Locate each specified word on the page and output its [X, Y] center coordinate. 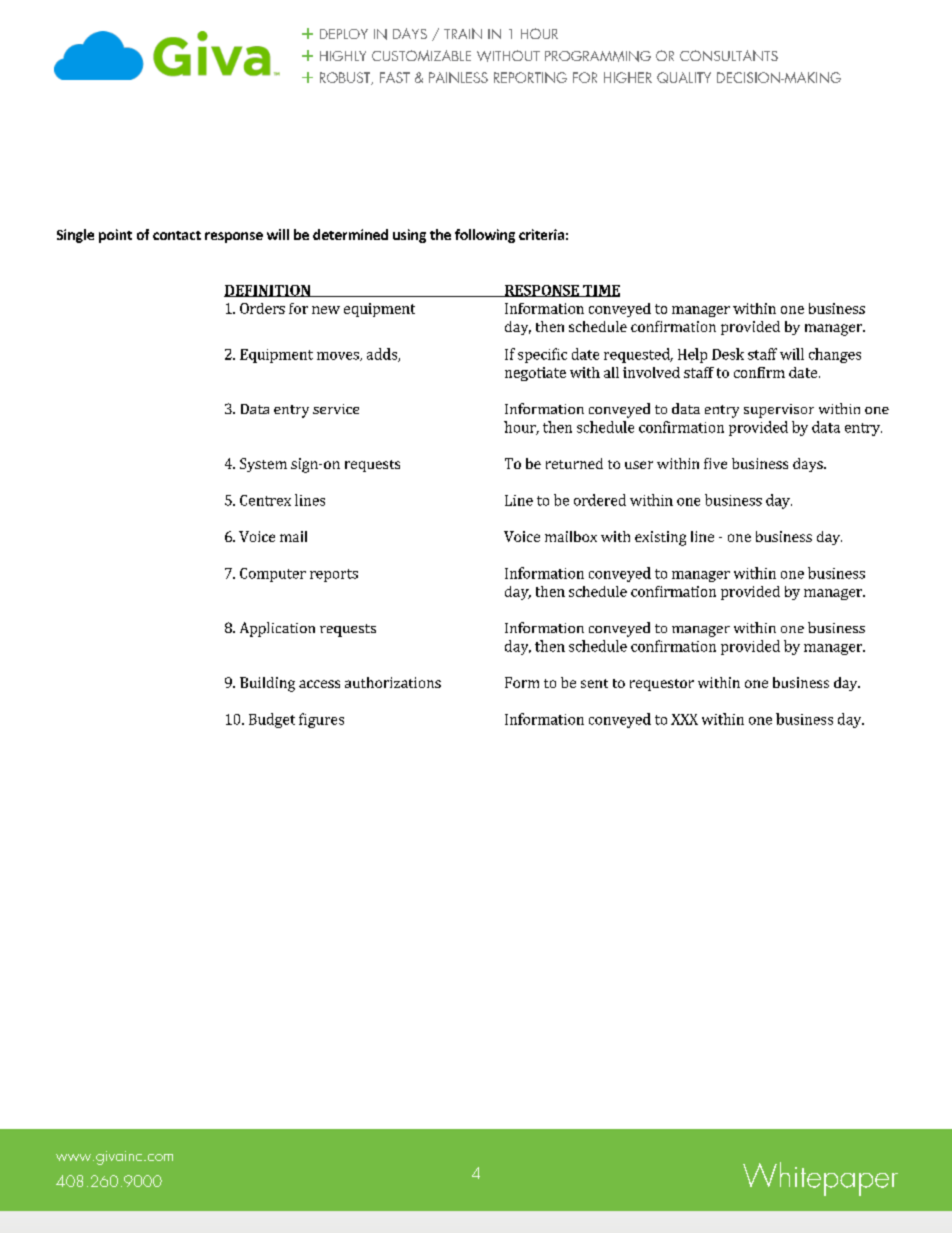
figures [321, 720]
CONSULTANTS [729, 55]
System [263, 465]
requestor [662, 685]
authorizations [393, 682]
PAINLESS [458, 77]
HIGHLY [343, 56]
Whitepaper [820, 1179]
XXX [684, 719]
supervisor [779, 411]
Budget [272, 720]
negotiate [535, 374]
